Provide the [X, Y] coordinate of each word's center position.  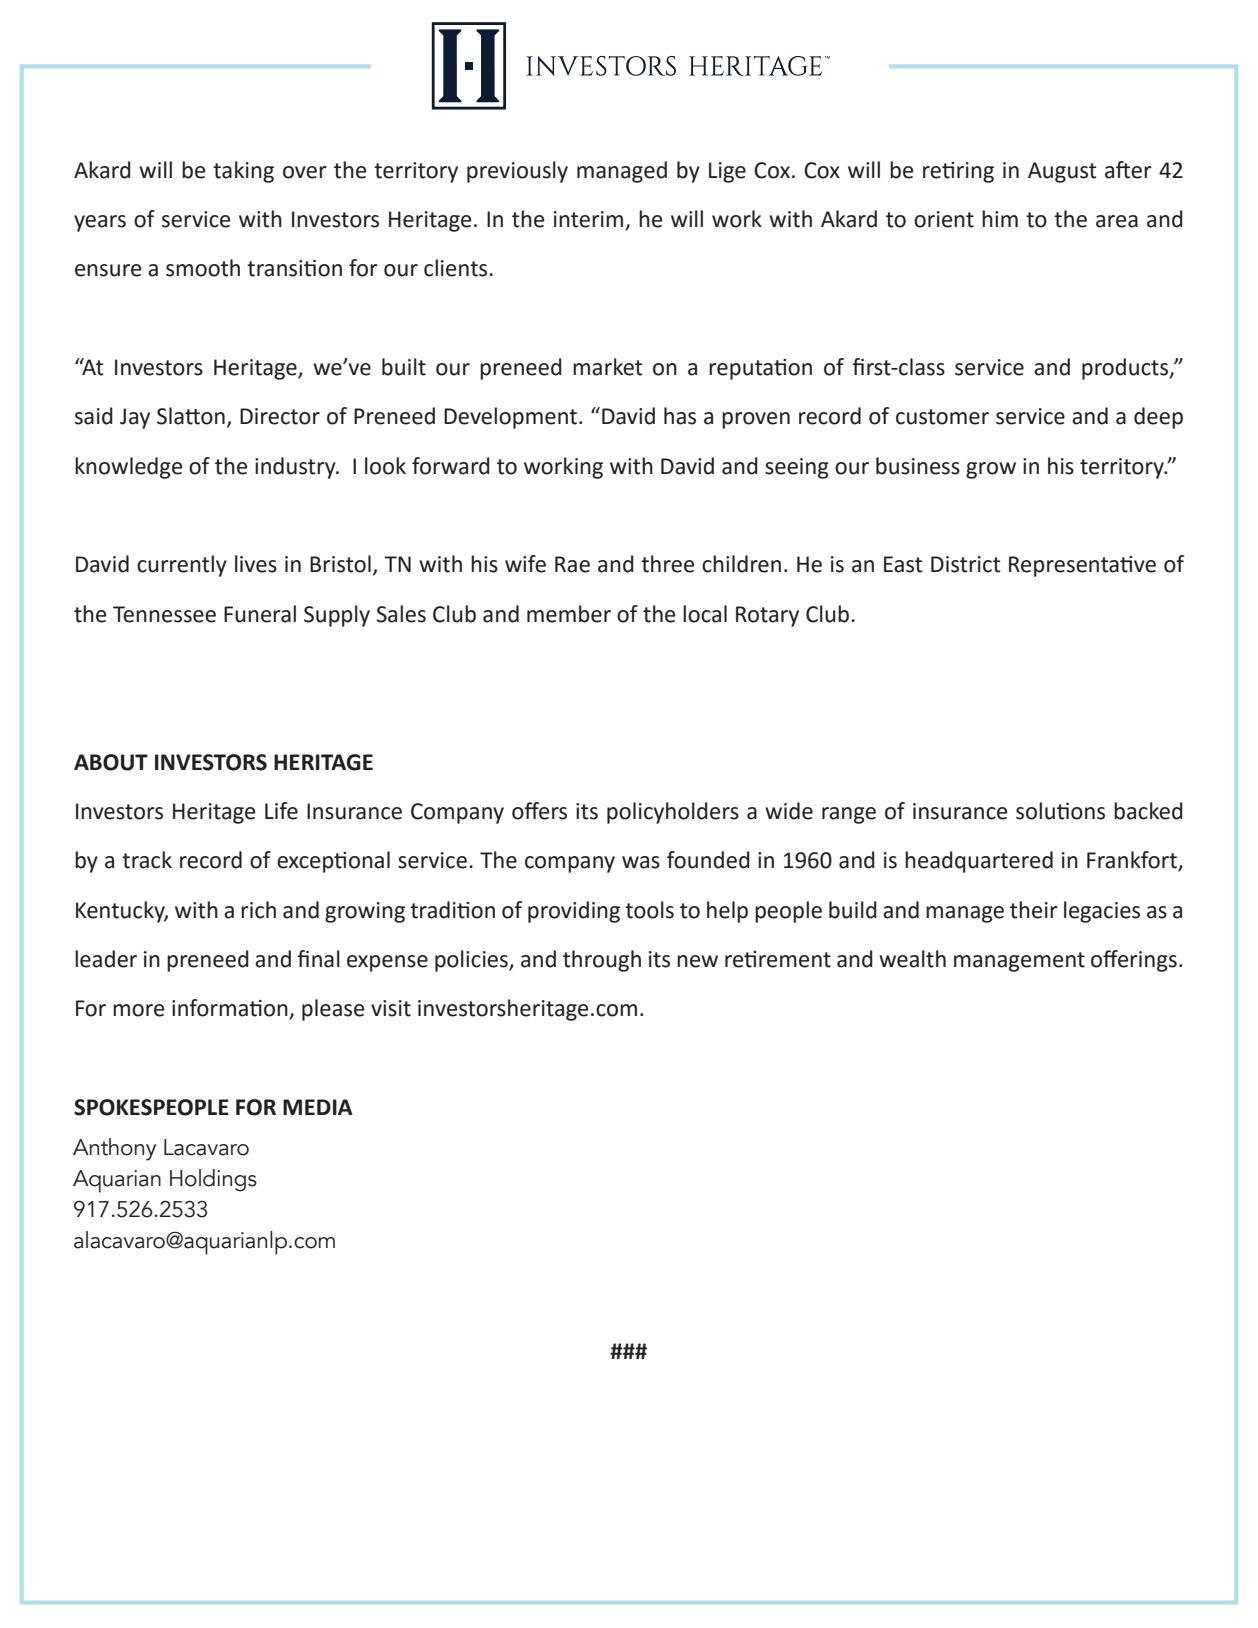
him [1000, 218]
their [1034, 910]
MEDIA [318, 1107]
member [569, 614]
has [680, 416]
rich [258, 910]
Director [280, 416]
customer [942, 417]
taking [243, 172]
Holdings [213, 1180]
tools [649, 910]
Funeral [260, 614]
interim [590, 220]
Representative [1082, 566]
